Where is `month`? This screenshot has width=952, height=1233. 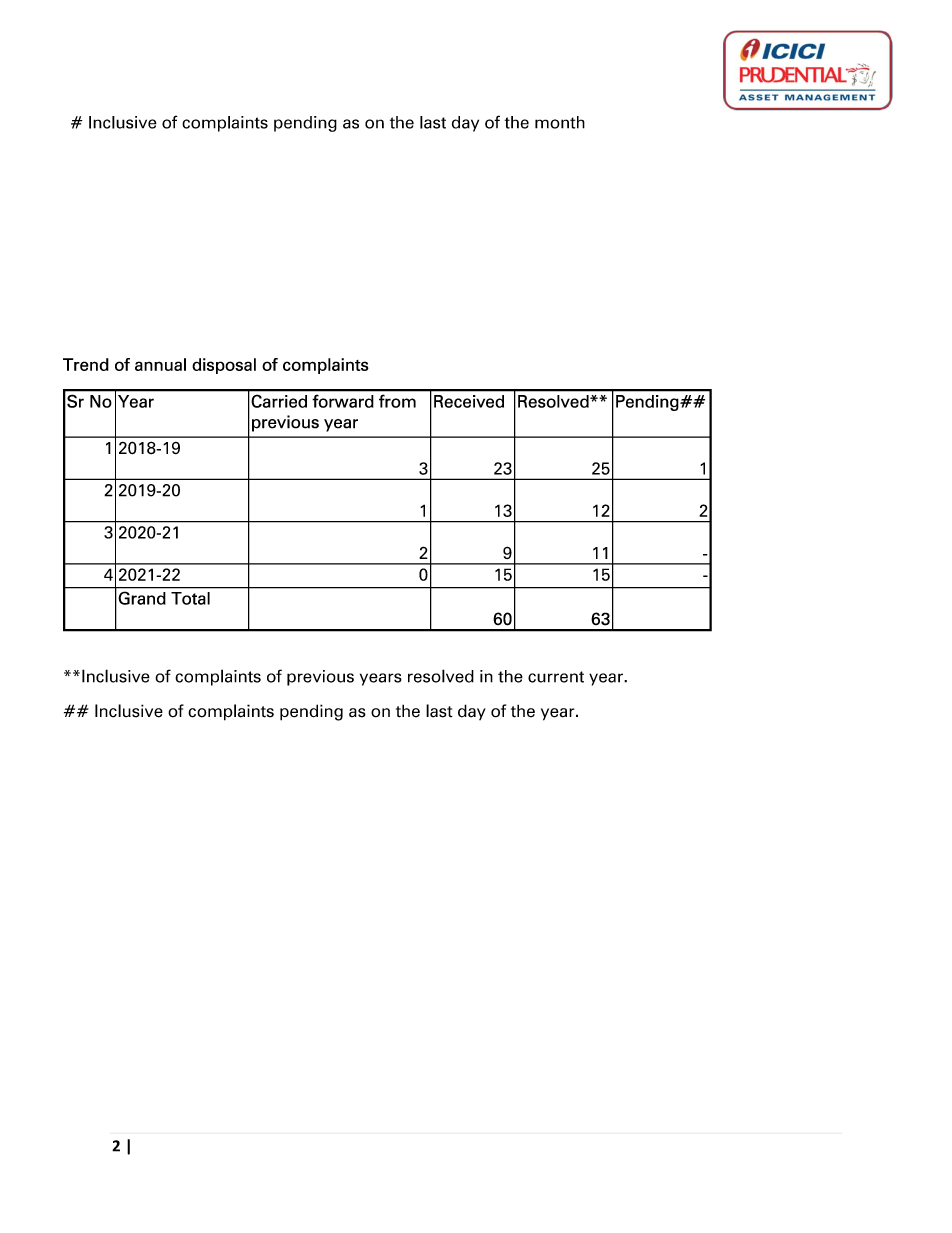 month is located at coordinates (560, 122).
